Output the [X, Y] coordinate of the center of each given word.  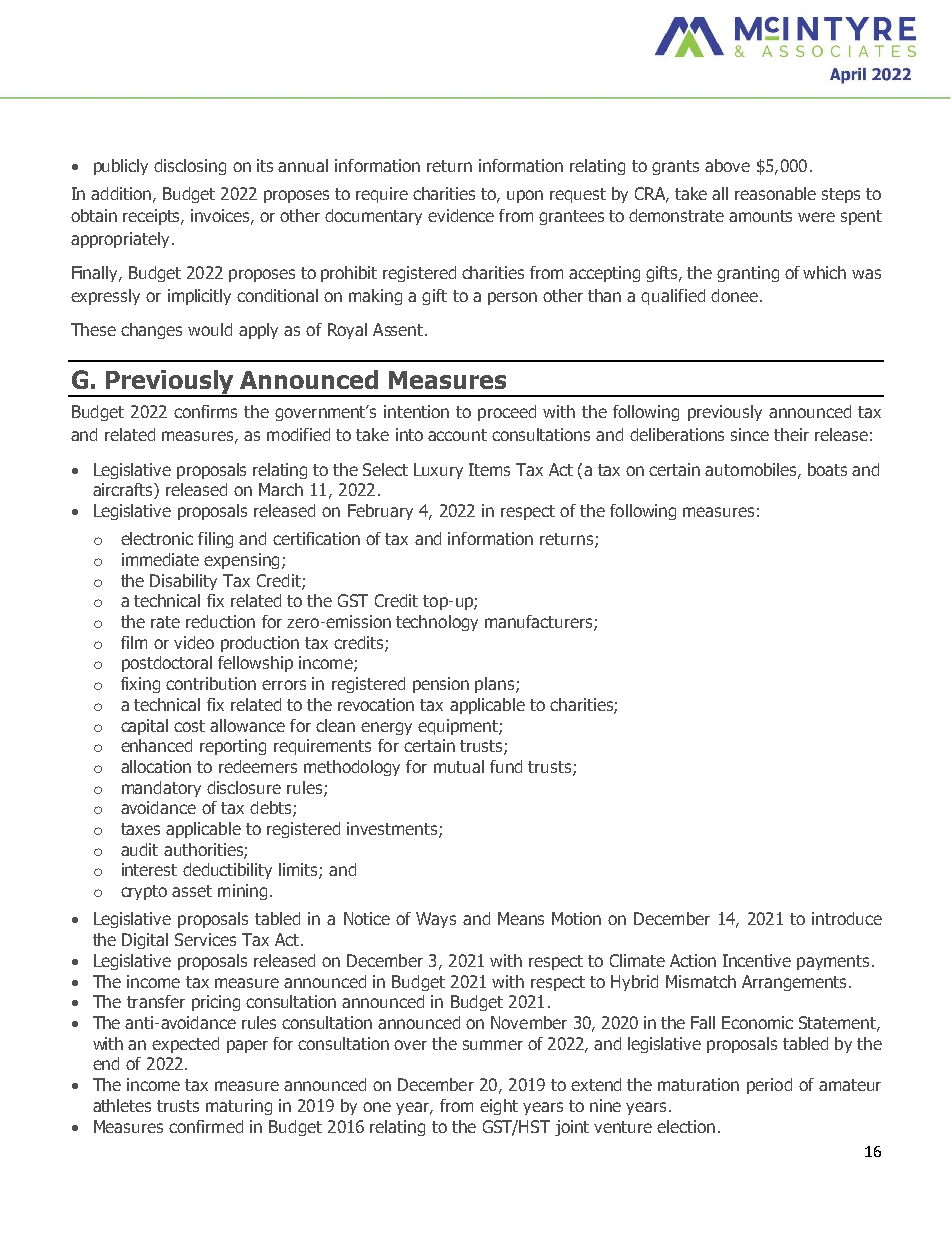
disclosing [190, 167]
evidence [461, 215]
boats [827, 469]
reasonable [775, 193]
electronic [157, 538]
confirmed [206, 1126]
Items [489, 469]
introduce [847, 918]
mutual [459, 766]
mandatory [161, 789]
